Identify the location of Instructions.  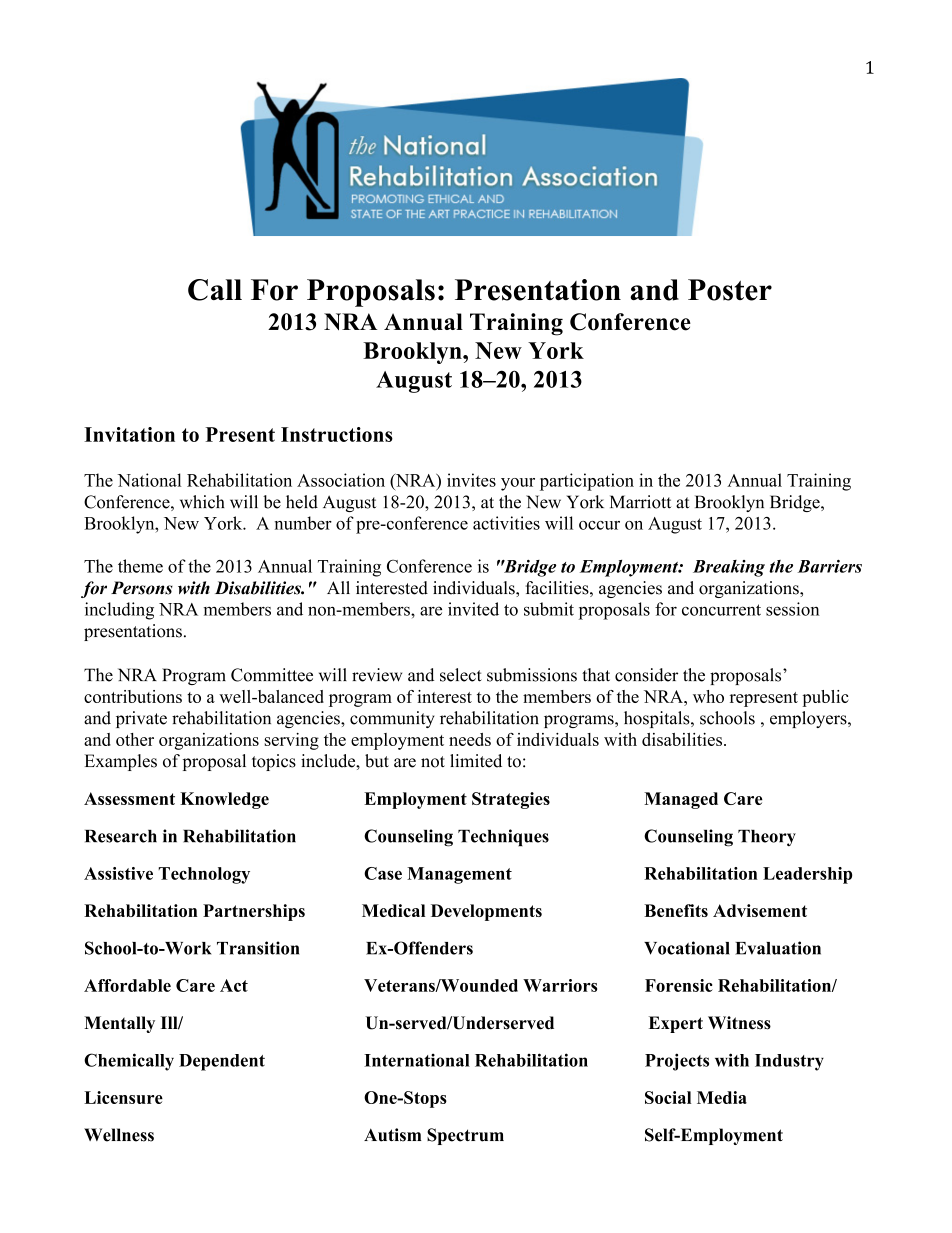
(337, 434).
